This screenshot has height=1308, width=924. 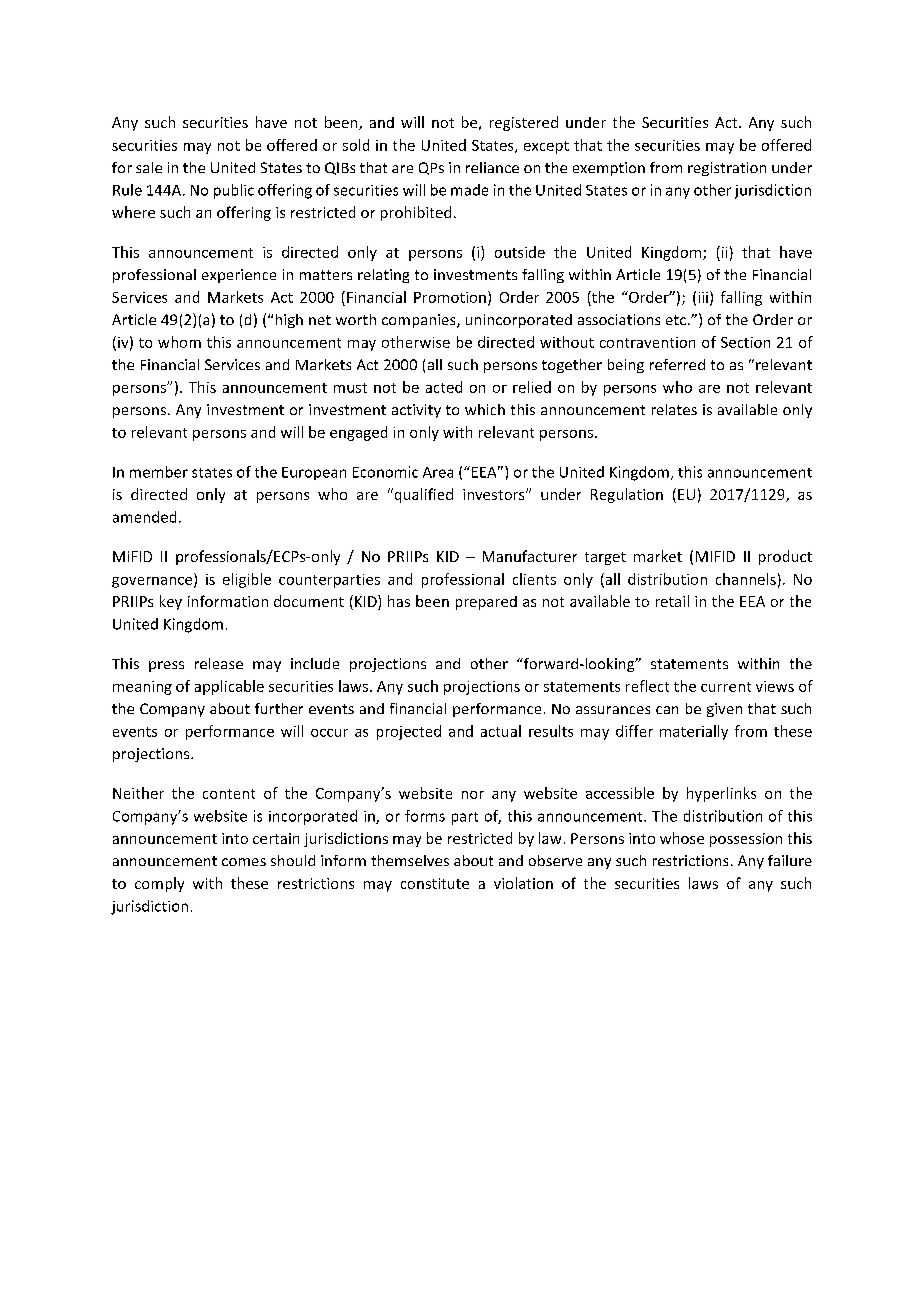 I want to click on whose, so click(x=682, y=838).
